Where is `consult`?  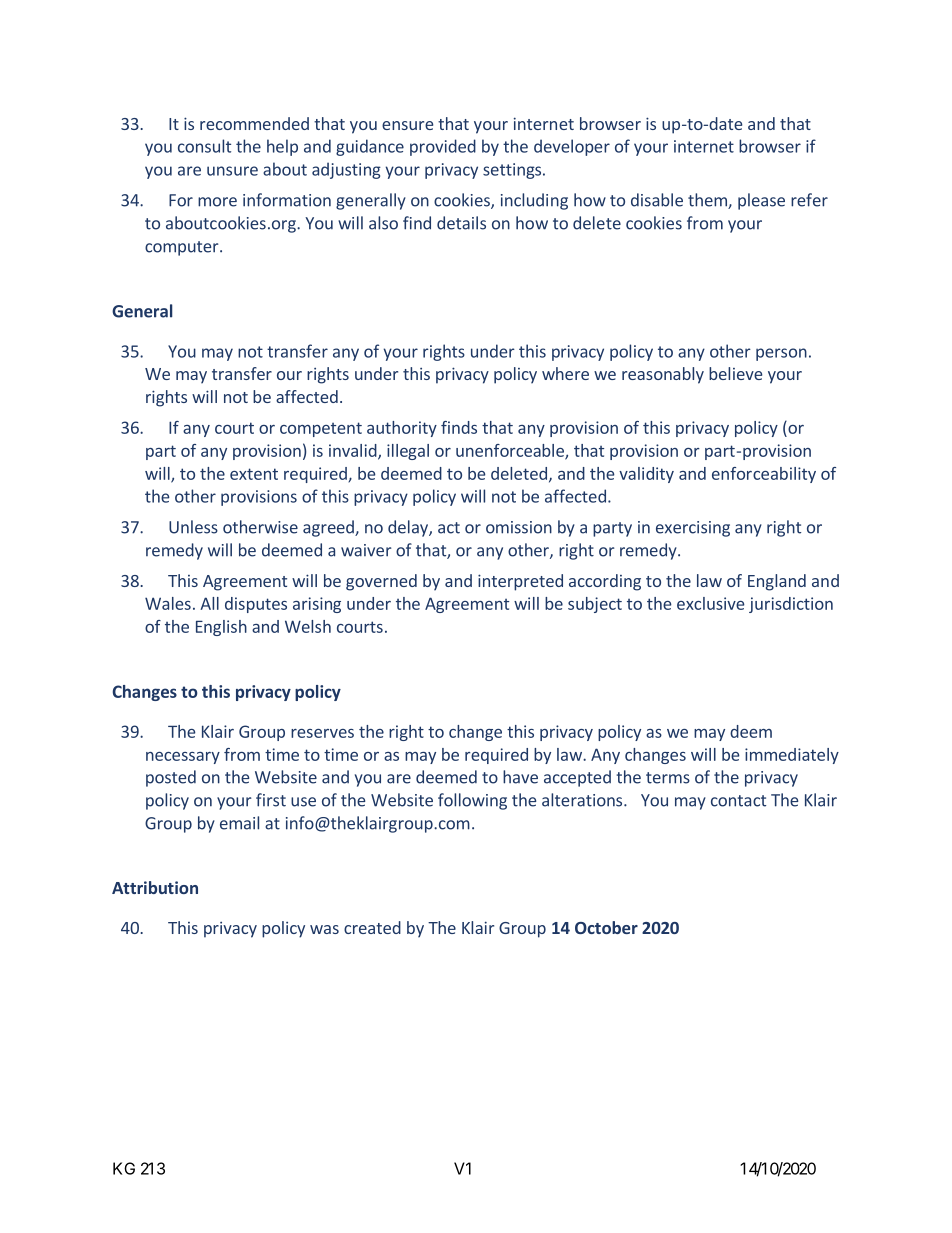 consult is located at coordinates (204, 146).
